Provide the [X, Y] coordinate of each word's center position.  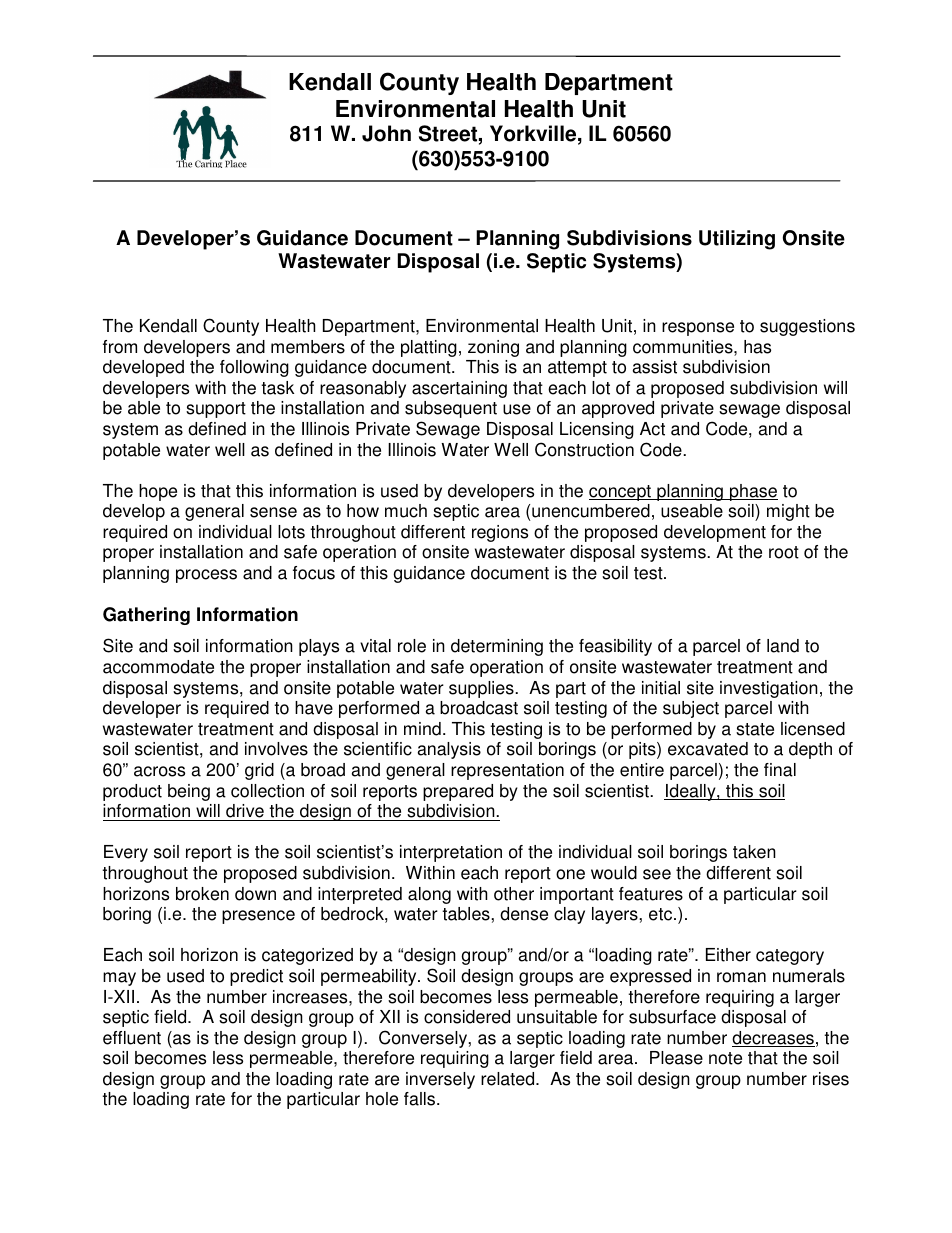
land [783, 646]
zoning [493, 348]
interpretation [451, 853]
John [386, 133]
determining [497, 647]
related [509, 1079]
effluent [132, 1038]
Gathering [146, 616]
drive [245, 812]
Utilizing [737, 240]
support [216, 410]
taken [754, 852]
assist [655, 367]
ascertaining [459, 389]
